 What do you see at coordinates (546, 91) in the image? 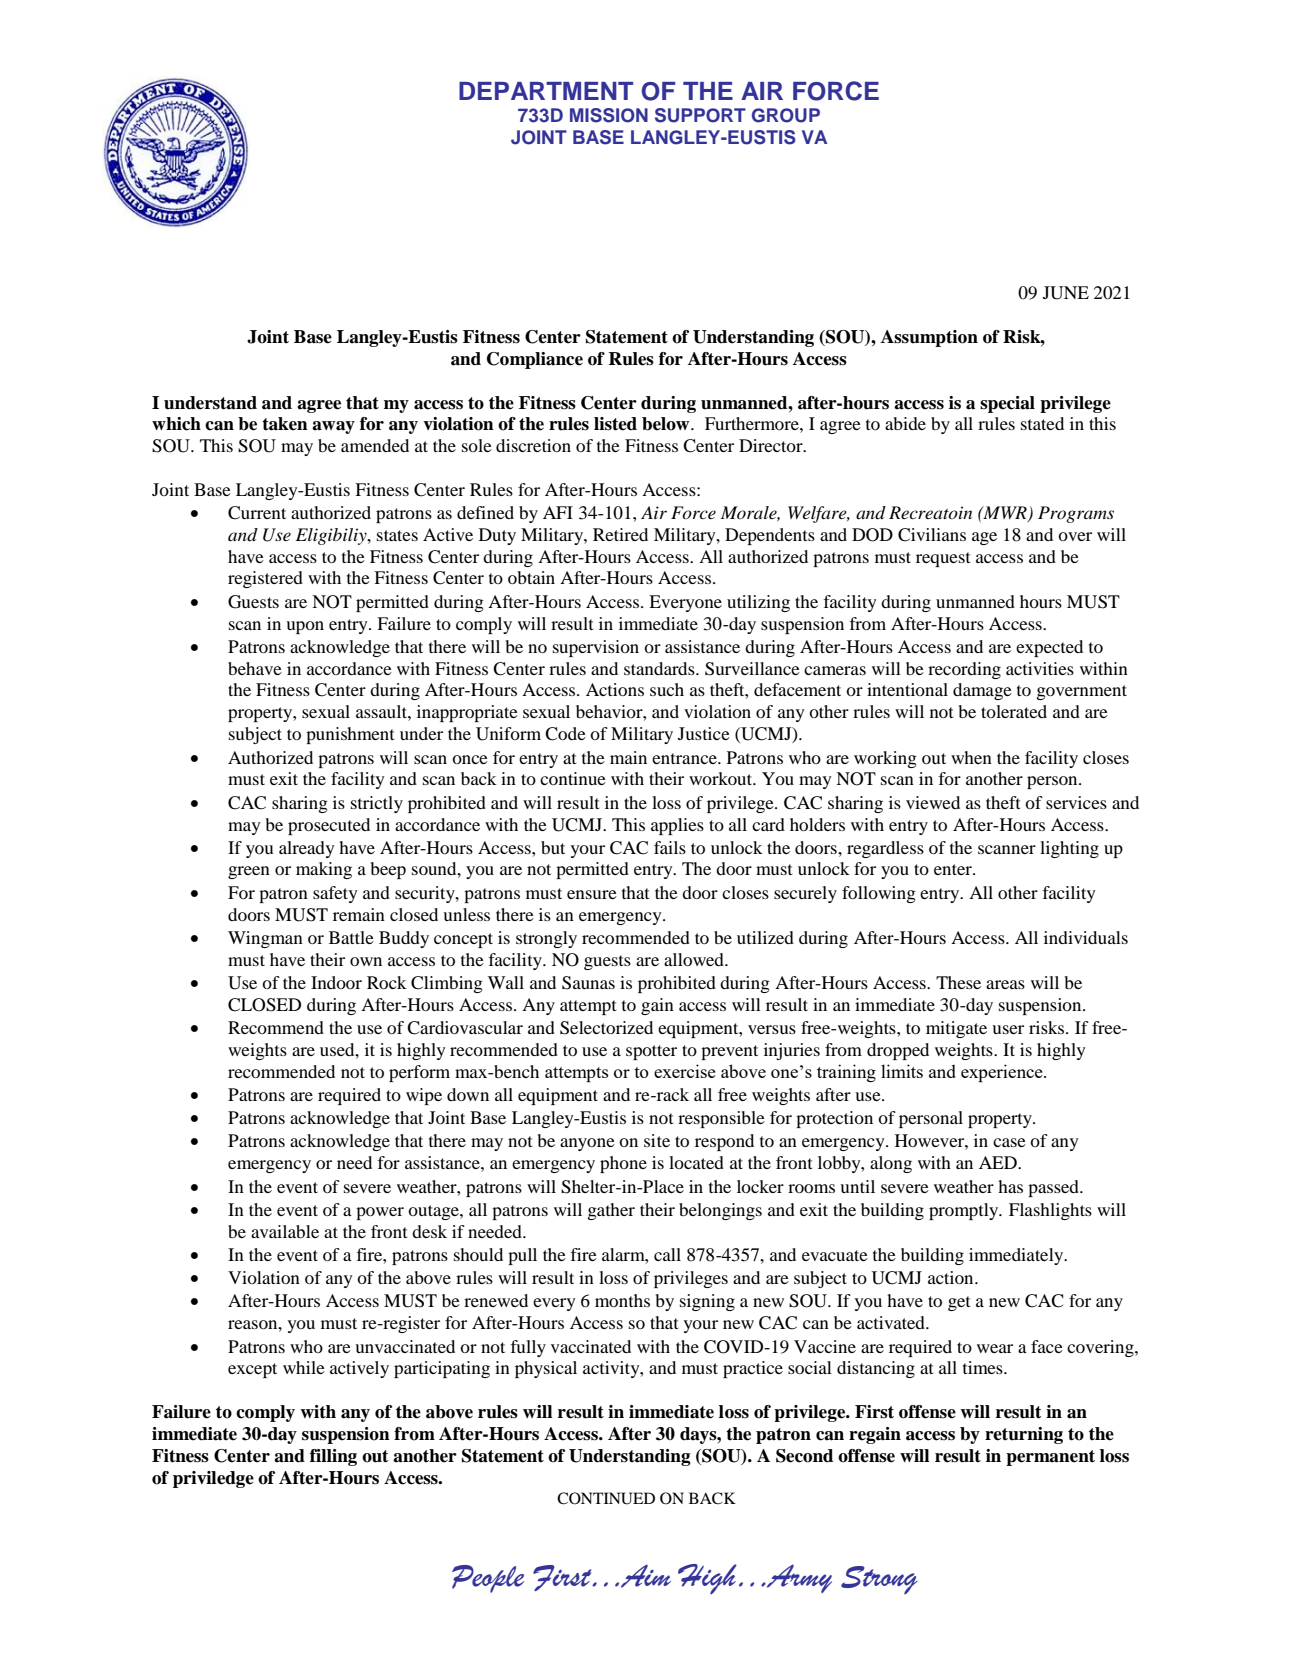
I see `DEPARTMENT` at bounding box center [546, 91].
